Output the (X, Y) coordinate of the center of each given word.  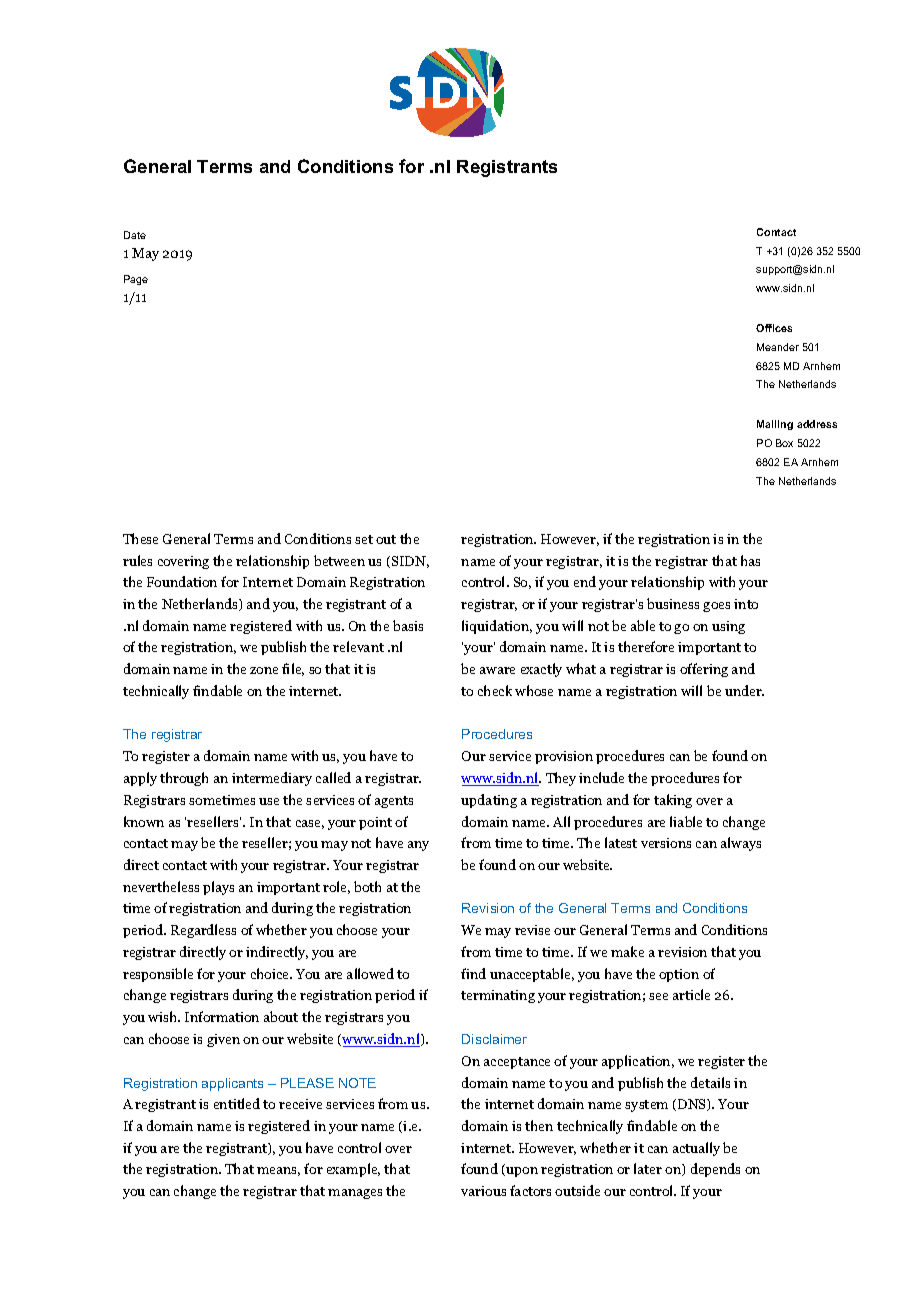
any (418, 846)
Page (136, 280)
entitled (237, 1103)
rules (137, 560)
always (741, 844)
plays (218, 888)
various (483, 1191)
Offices (774, 328)
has (750, 560)
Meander (778, 347)
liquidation (497, 627)
